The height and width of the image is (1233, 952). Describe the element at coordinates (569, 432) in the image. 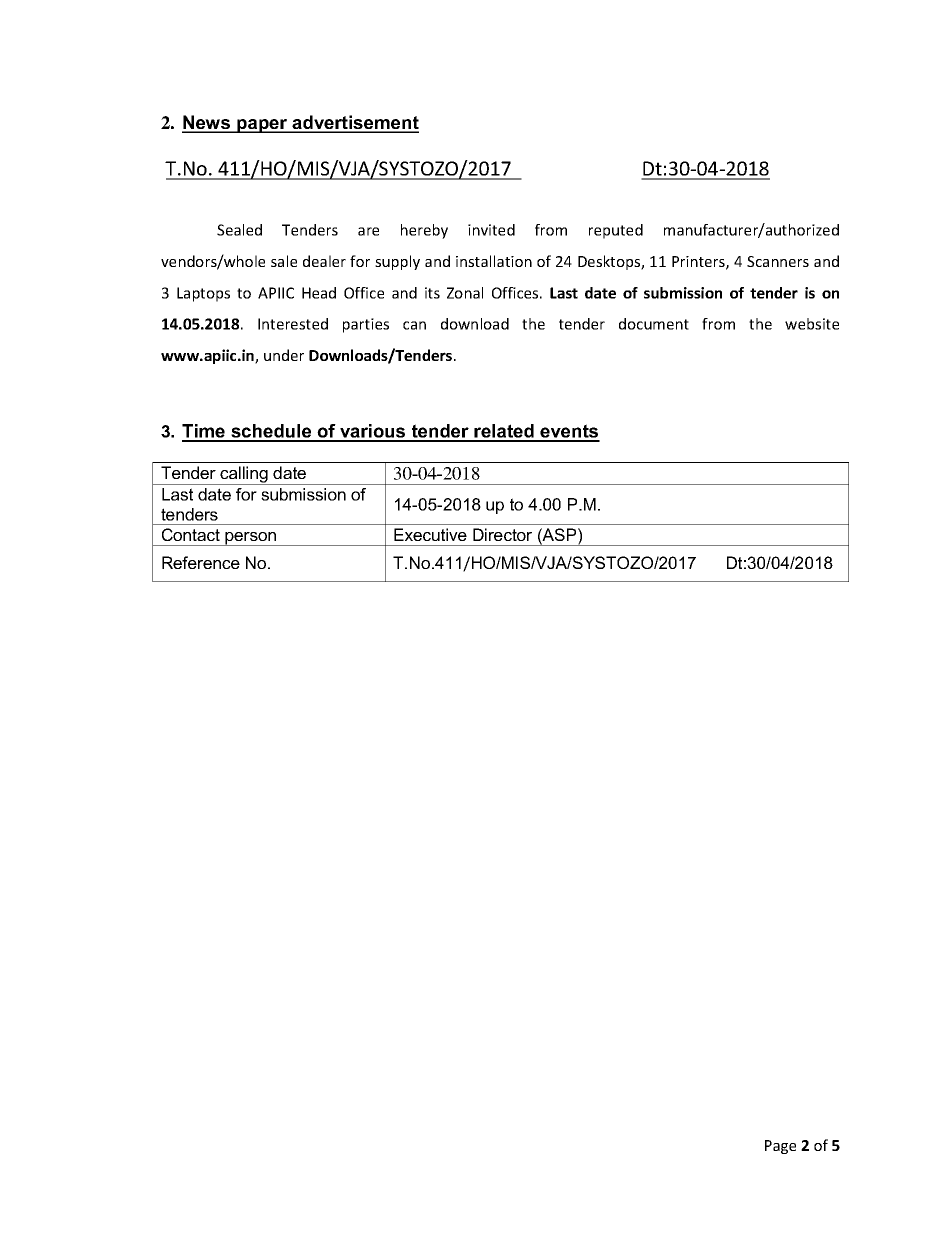

I see `events` at that location.
